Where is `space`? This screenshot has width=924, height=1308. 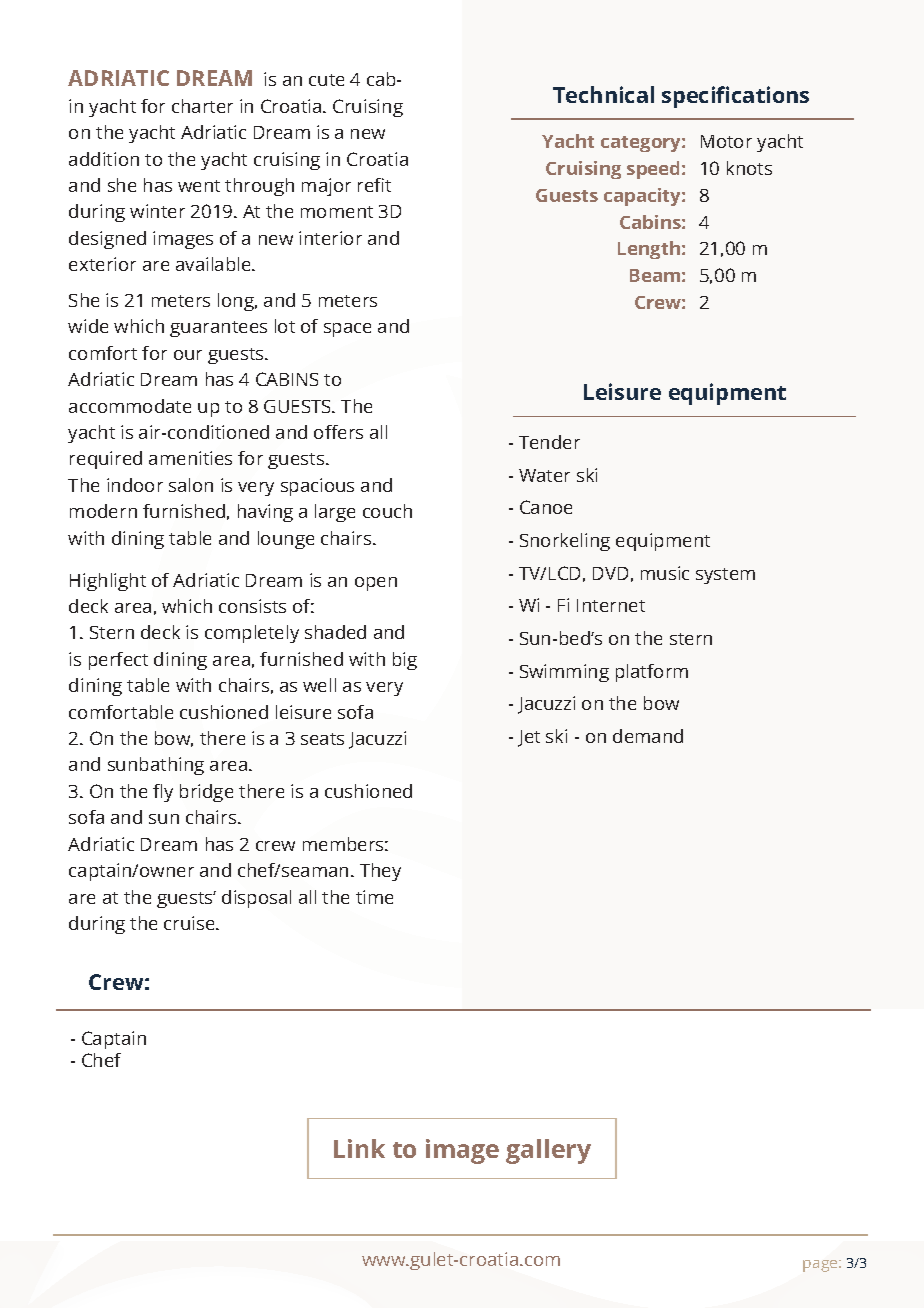 space is located at coordinates (347, 330).
